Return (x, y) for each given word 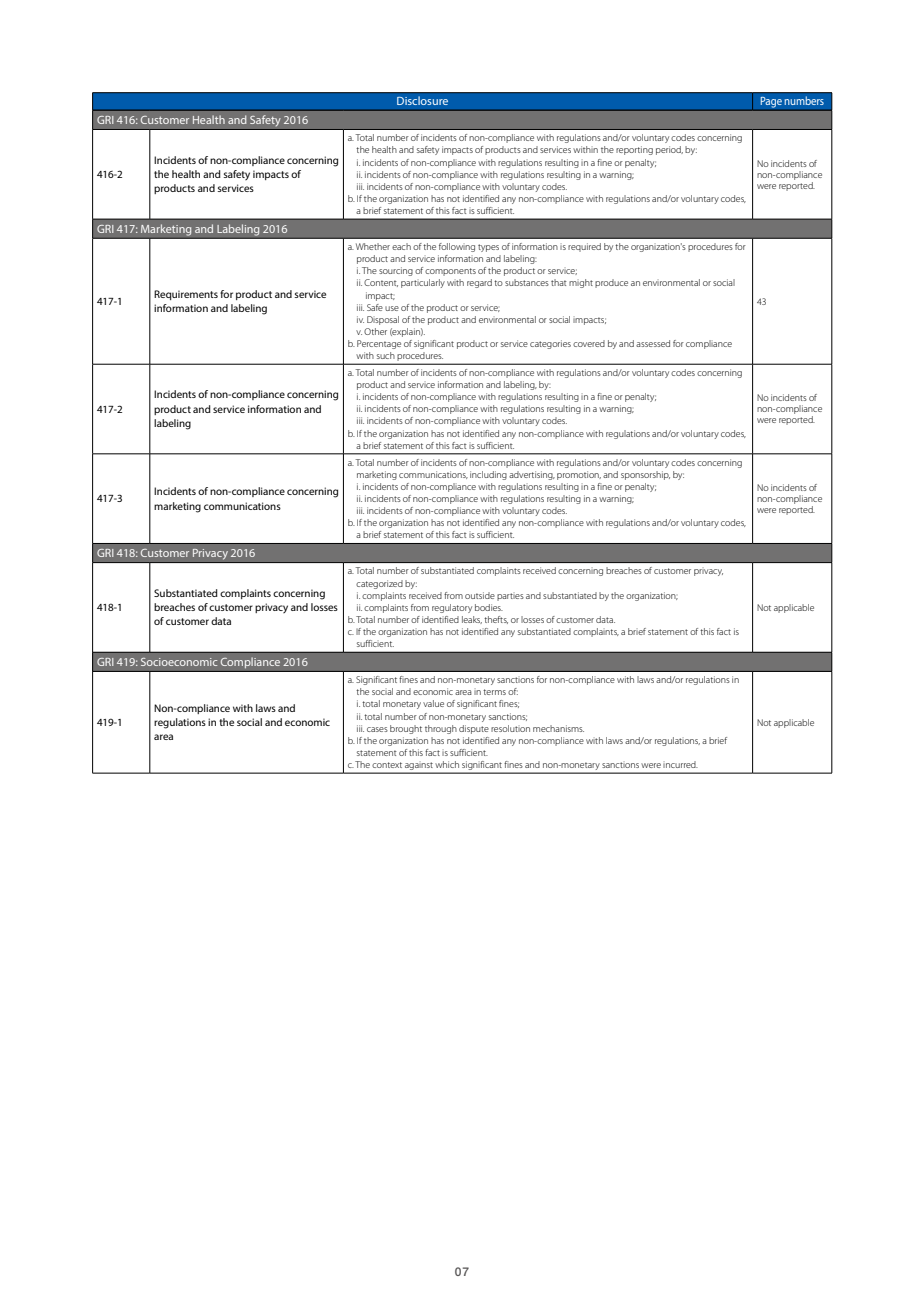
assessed (653, 343)
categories (550, 344)
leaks (472, 620)
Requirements (186, 295)
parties (510, 597)
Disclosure (423, 100)
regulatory (452, 608)
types (488, 248)
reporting (634, 150)
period (669, 150)
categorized (379, 584)
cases (377, 729)
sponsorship (645, 475)
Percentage (379, 344)
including (488, 475)
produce (611, 283)
